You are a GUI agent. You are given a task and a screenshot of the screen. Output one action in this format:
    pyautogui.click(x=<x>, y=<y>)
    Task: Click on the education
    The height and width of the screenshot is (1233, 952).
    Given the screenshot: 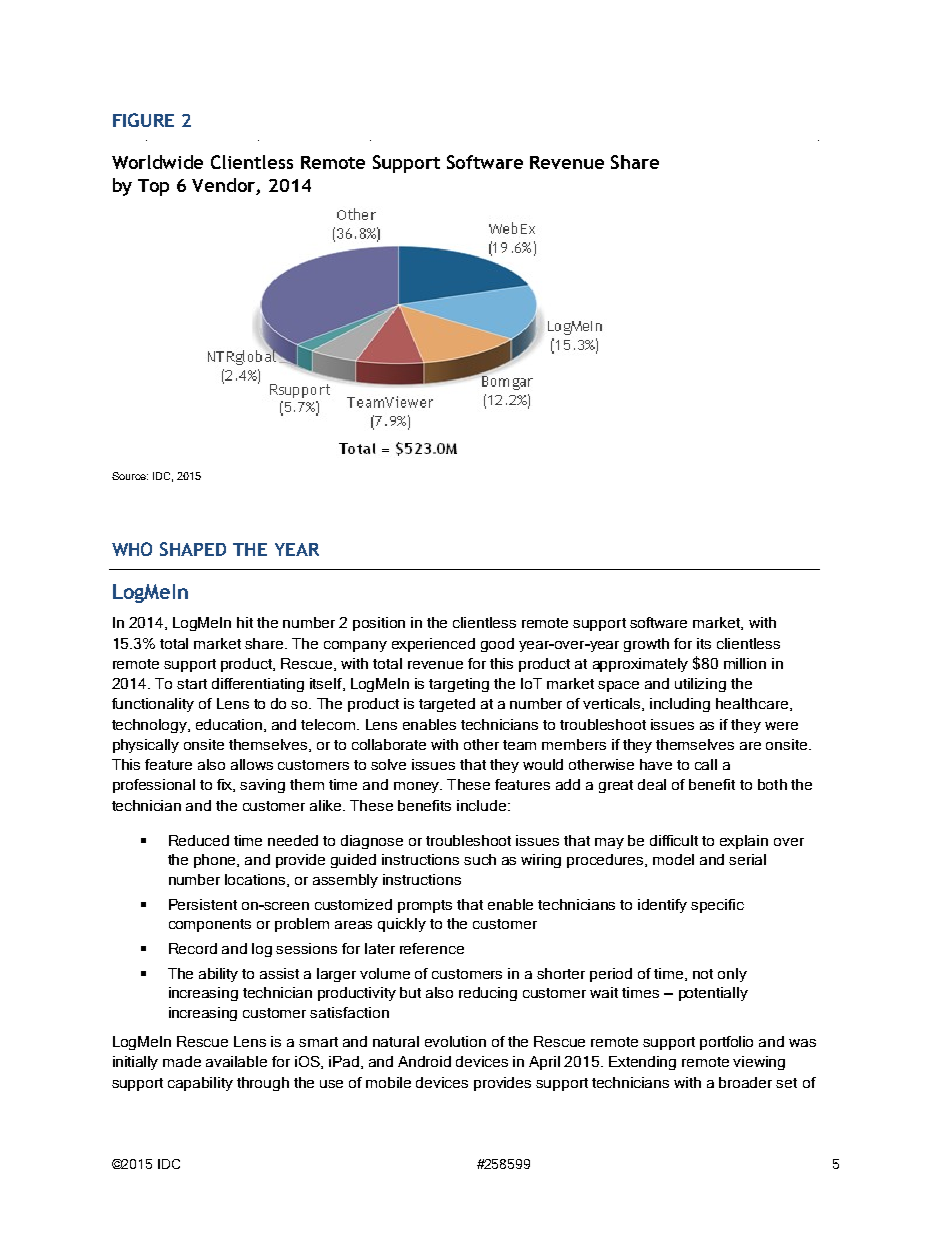 What is the action you would take?
    pyautogui.click(x=230, y=725)
